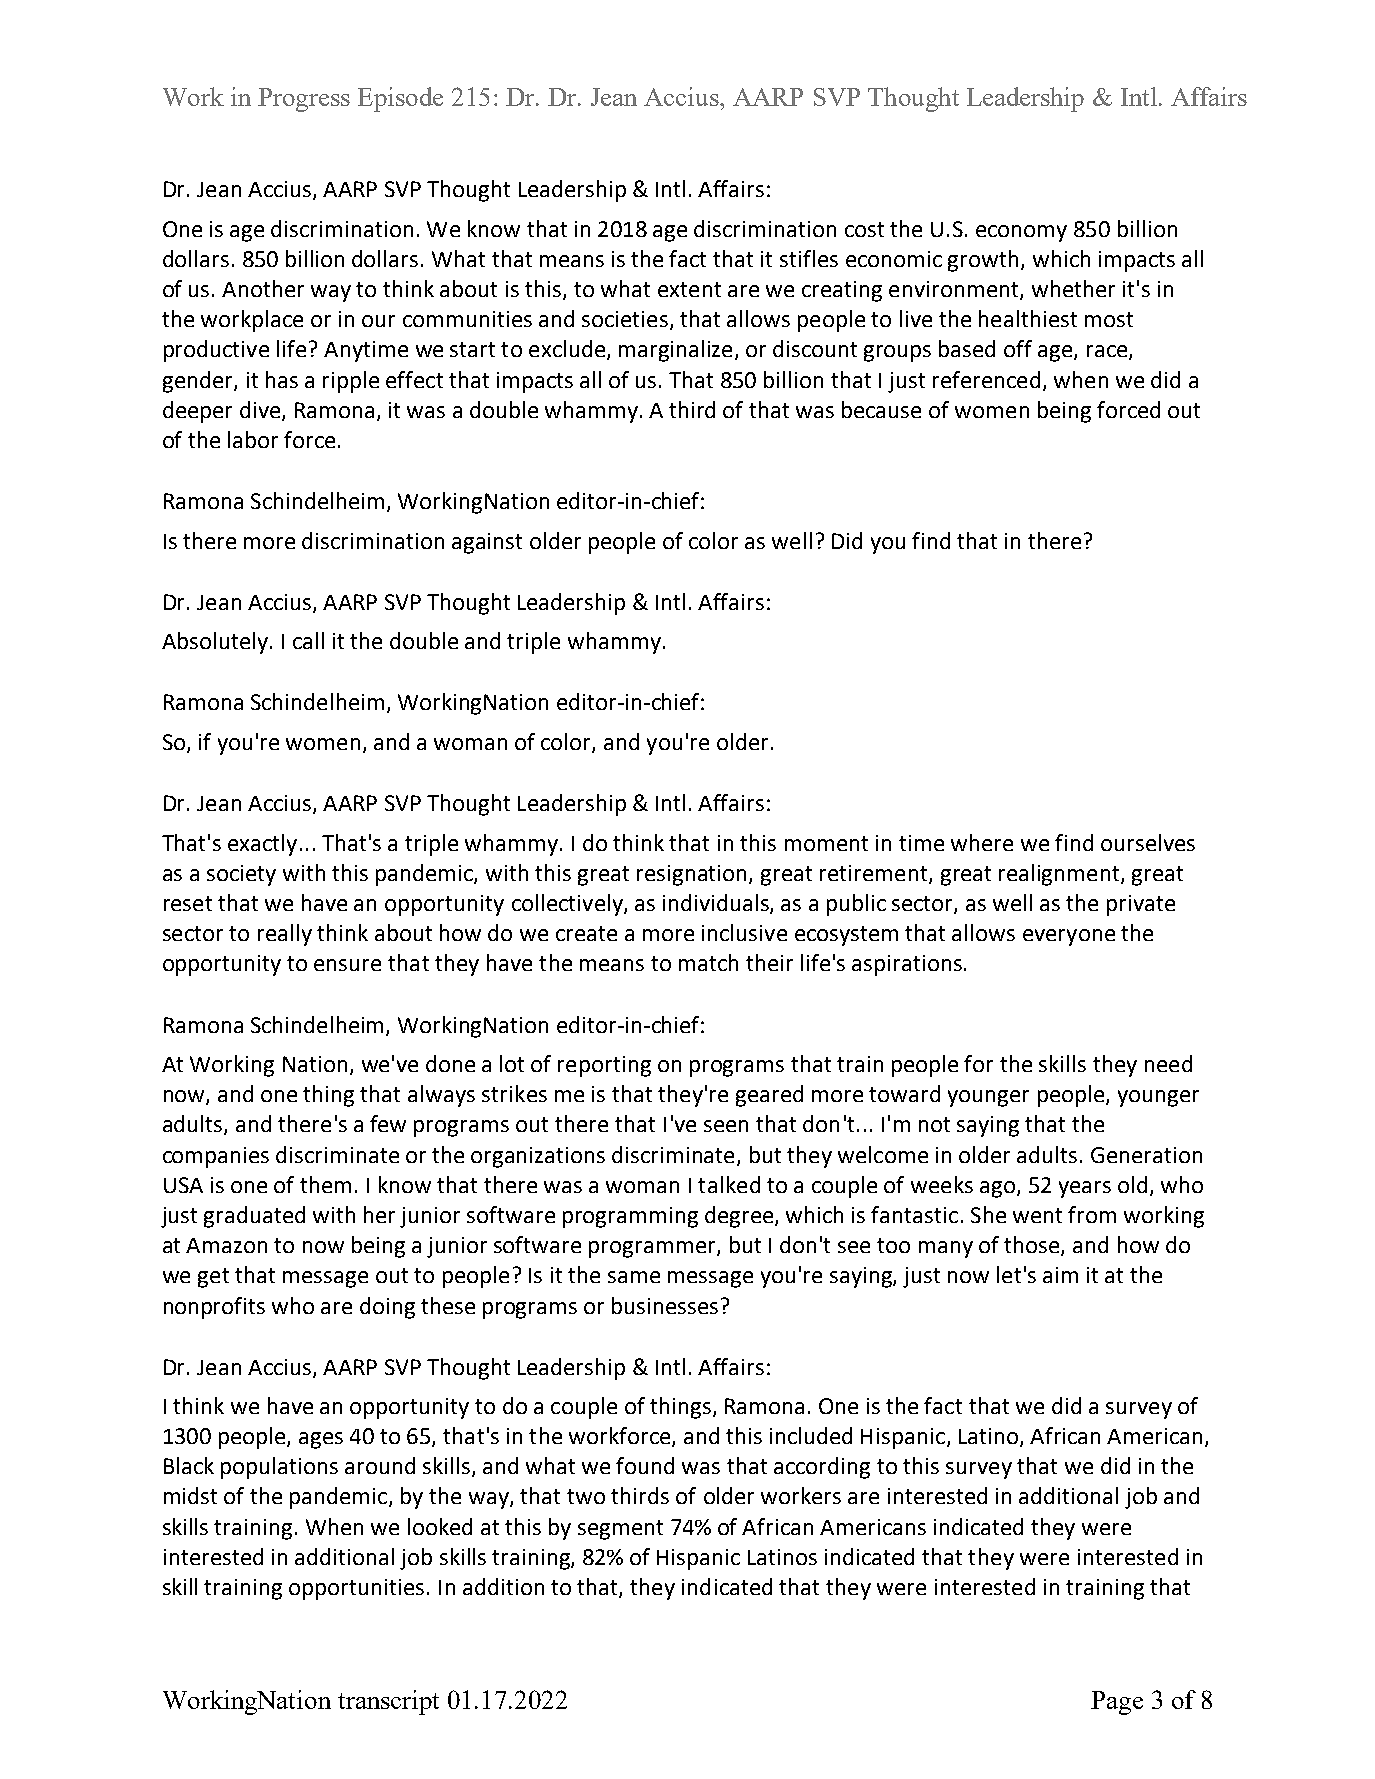 This page has height=1779, width=1375. I want to click on economy, so click(1021, 233).
